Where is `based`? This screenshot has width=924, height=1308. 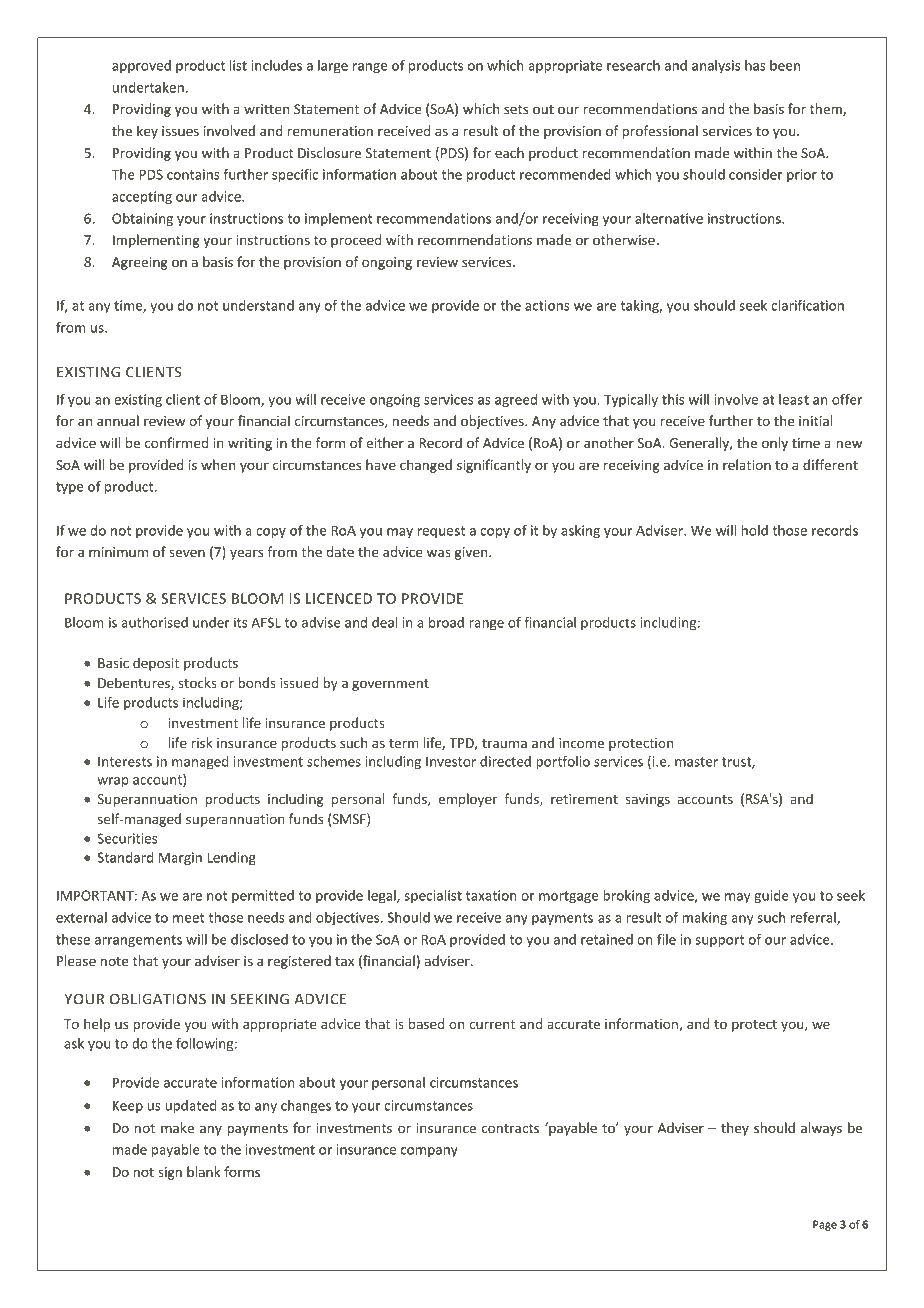 based is located at coordinates (426, 1023).
